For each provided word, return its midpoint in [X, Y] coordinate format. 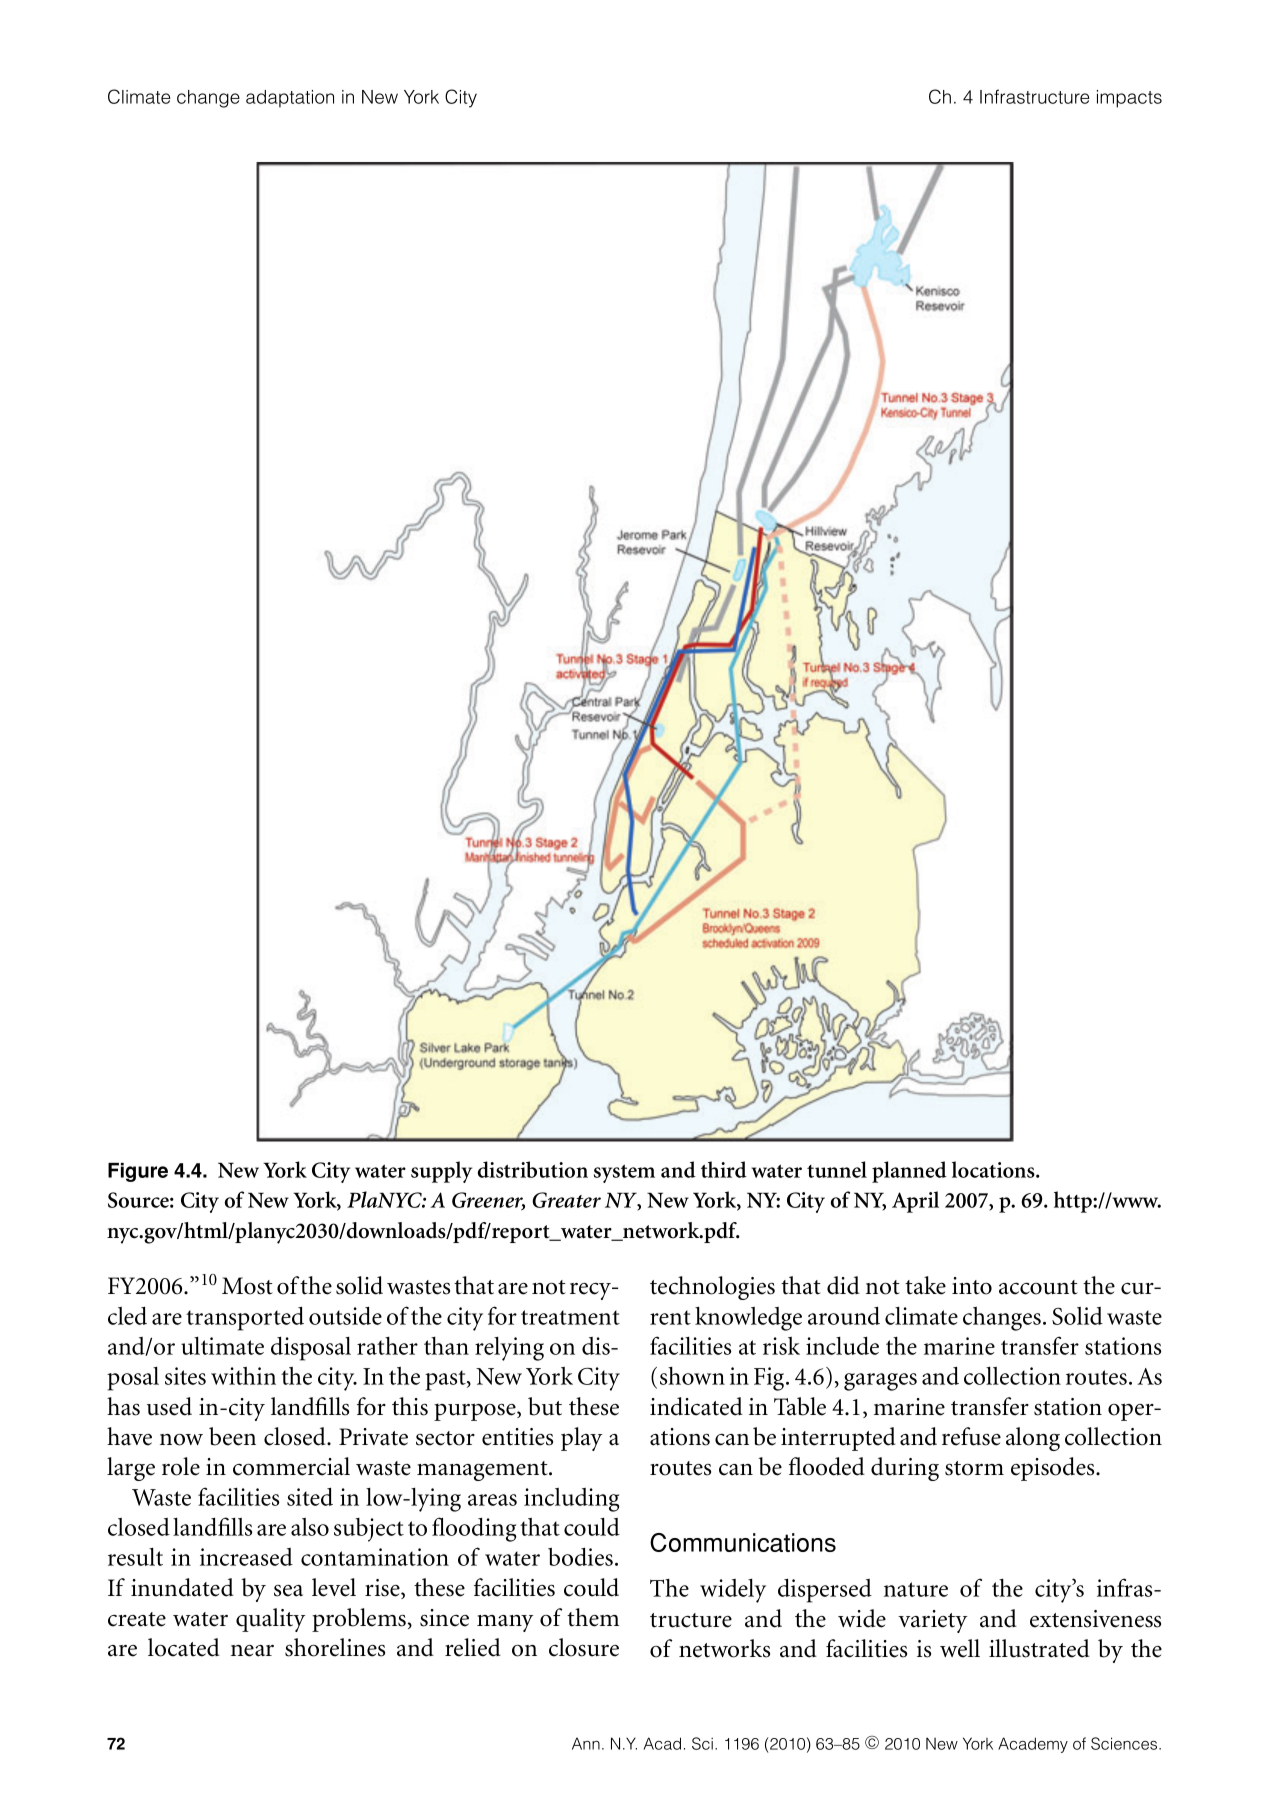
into [972, 1286]
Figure [138, 1172]
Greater [566, 1200]
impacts [1129, 99]
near [252, 1651]
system [624, 1173]
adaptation [290, 99]
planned [909, 1172]
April [915, 1202]
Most [247, 1286]
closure [584, 1647]
